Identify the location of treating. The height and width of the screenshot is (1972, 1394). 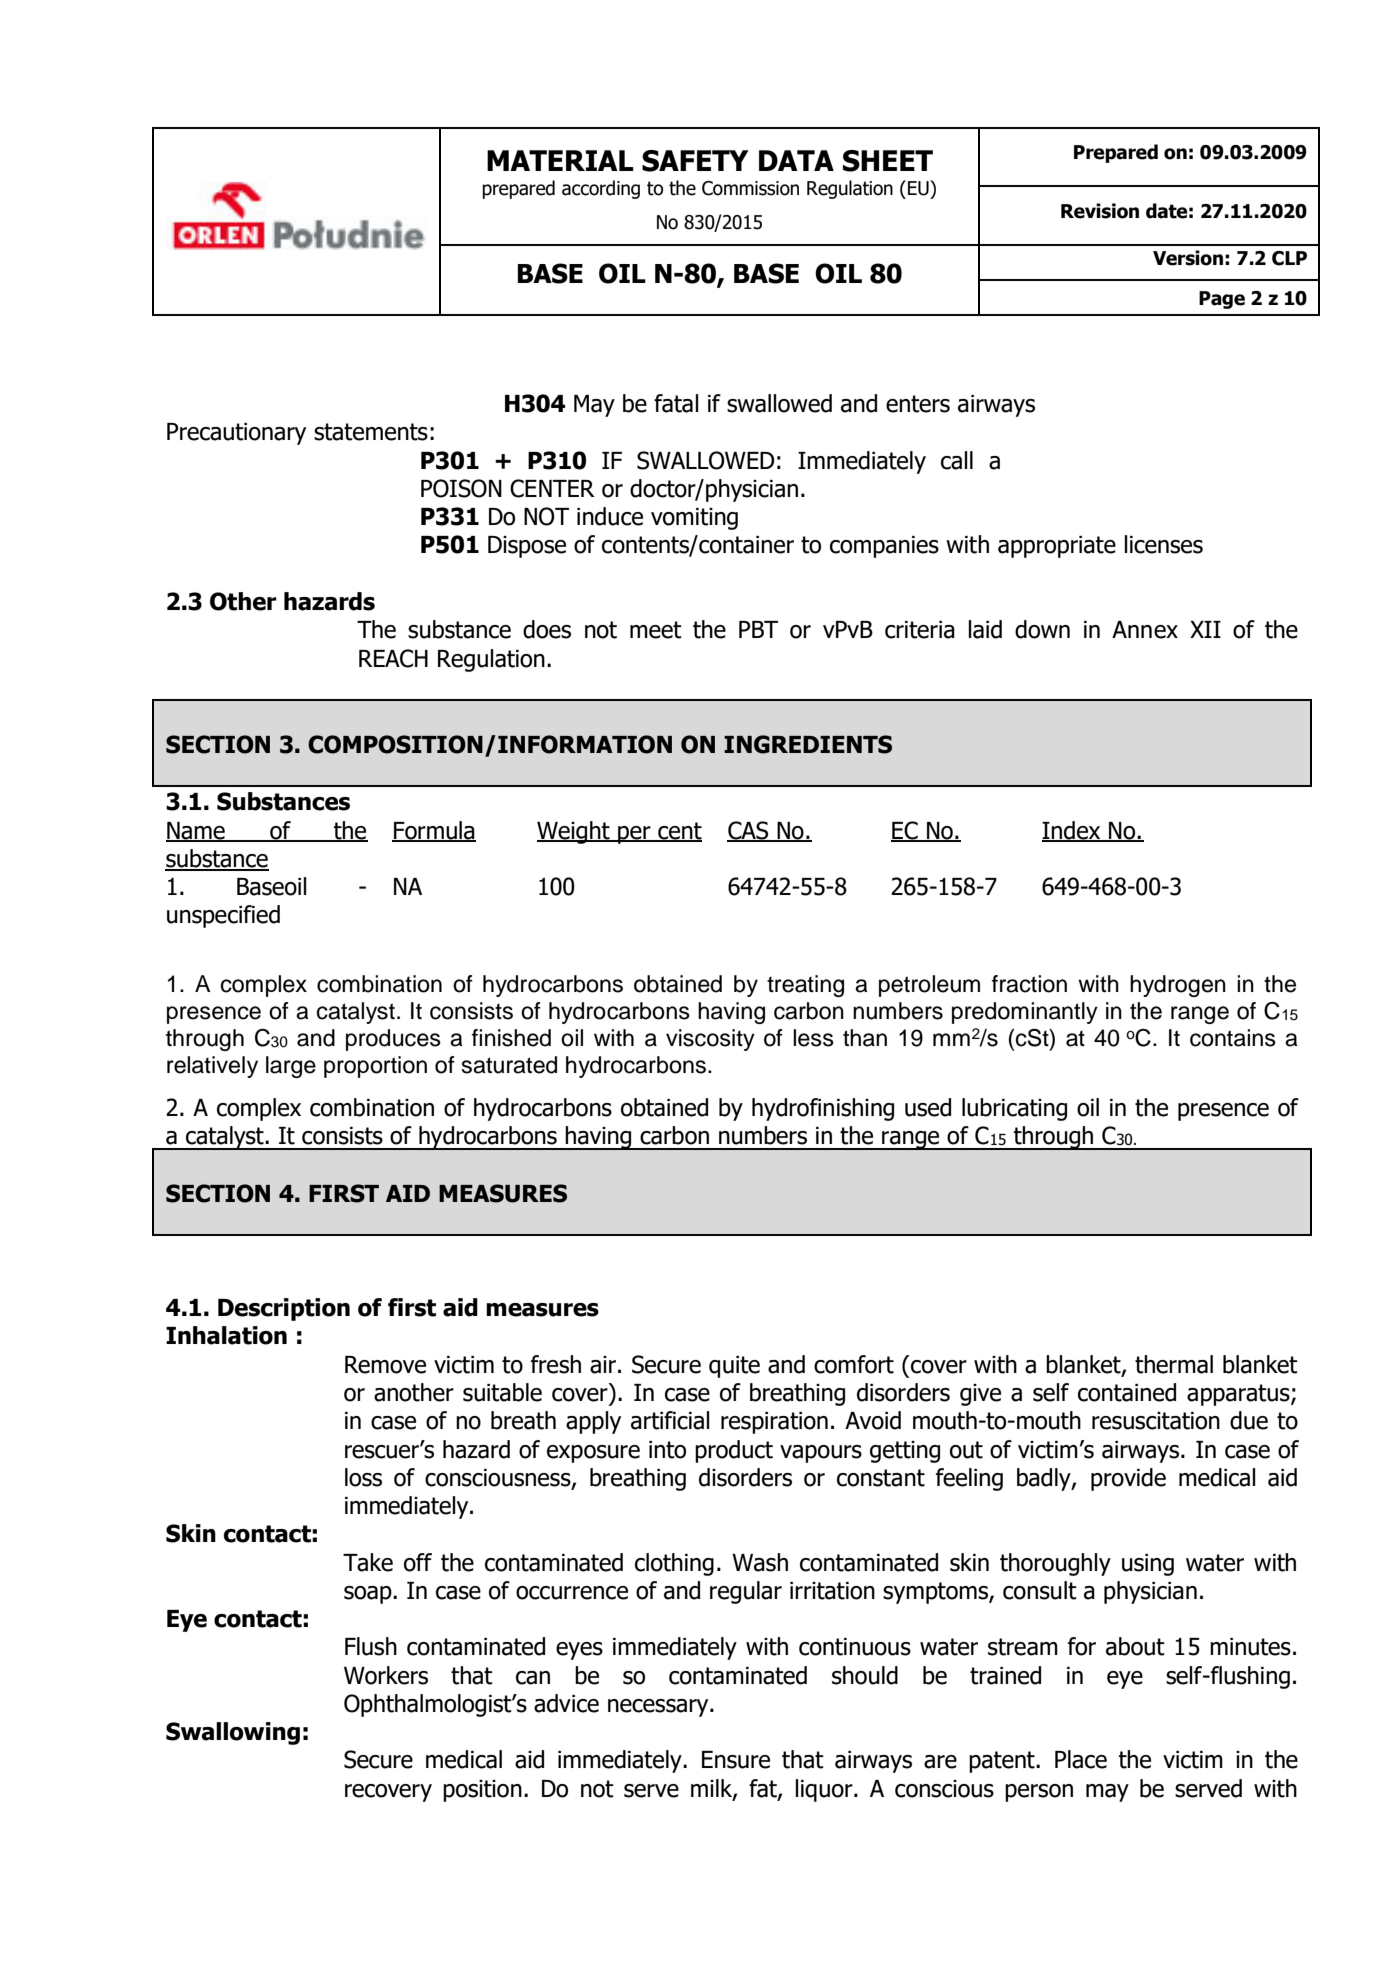
(805, 986).
